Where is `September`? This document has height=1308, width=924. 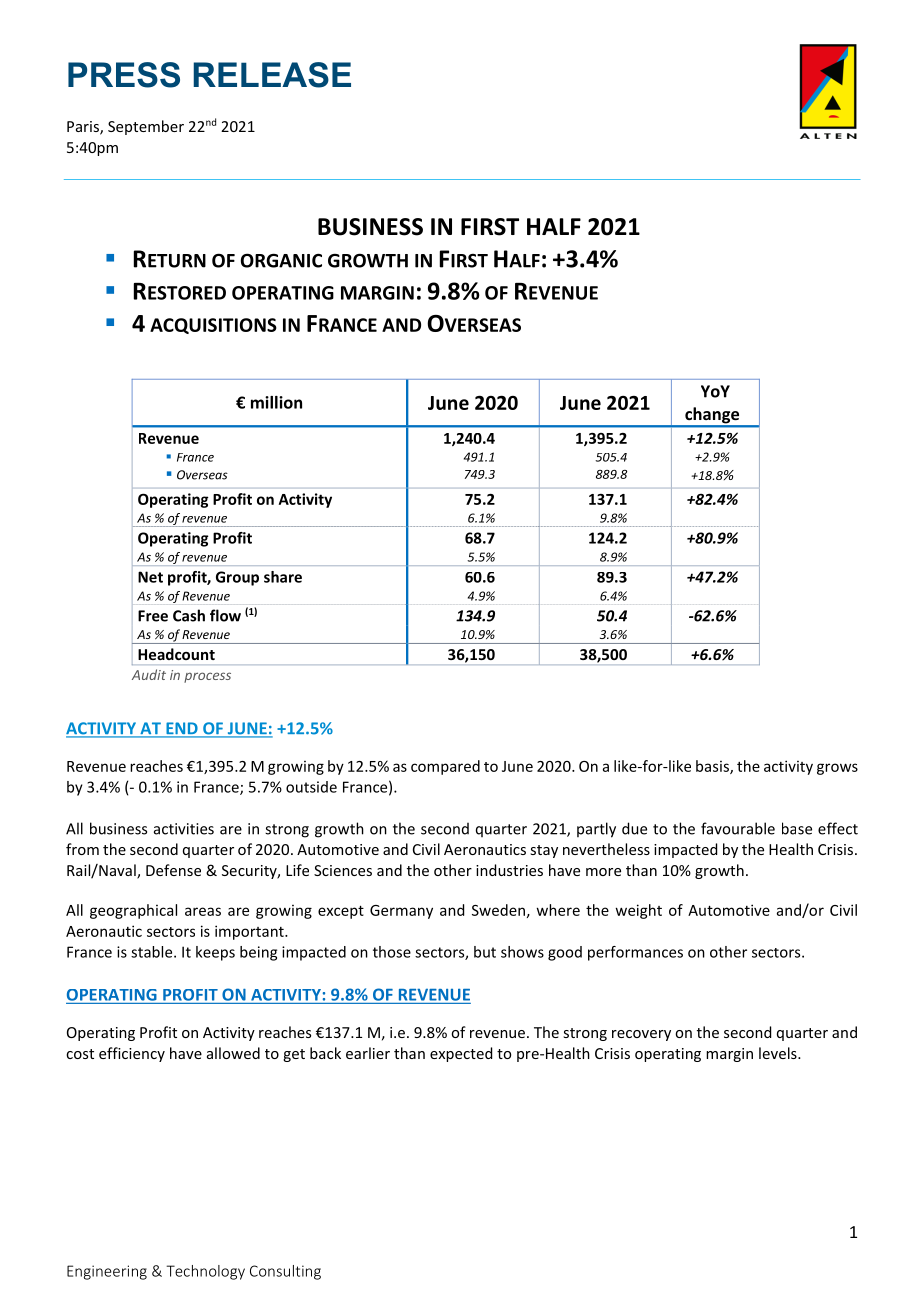
September is located at coordinates (146, 127).
